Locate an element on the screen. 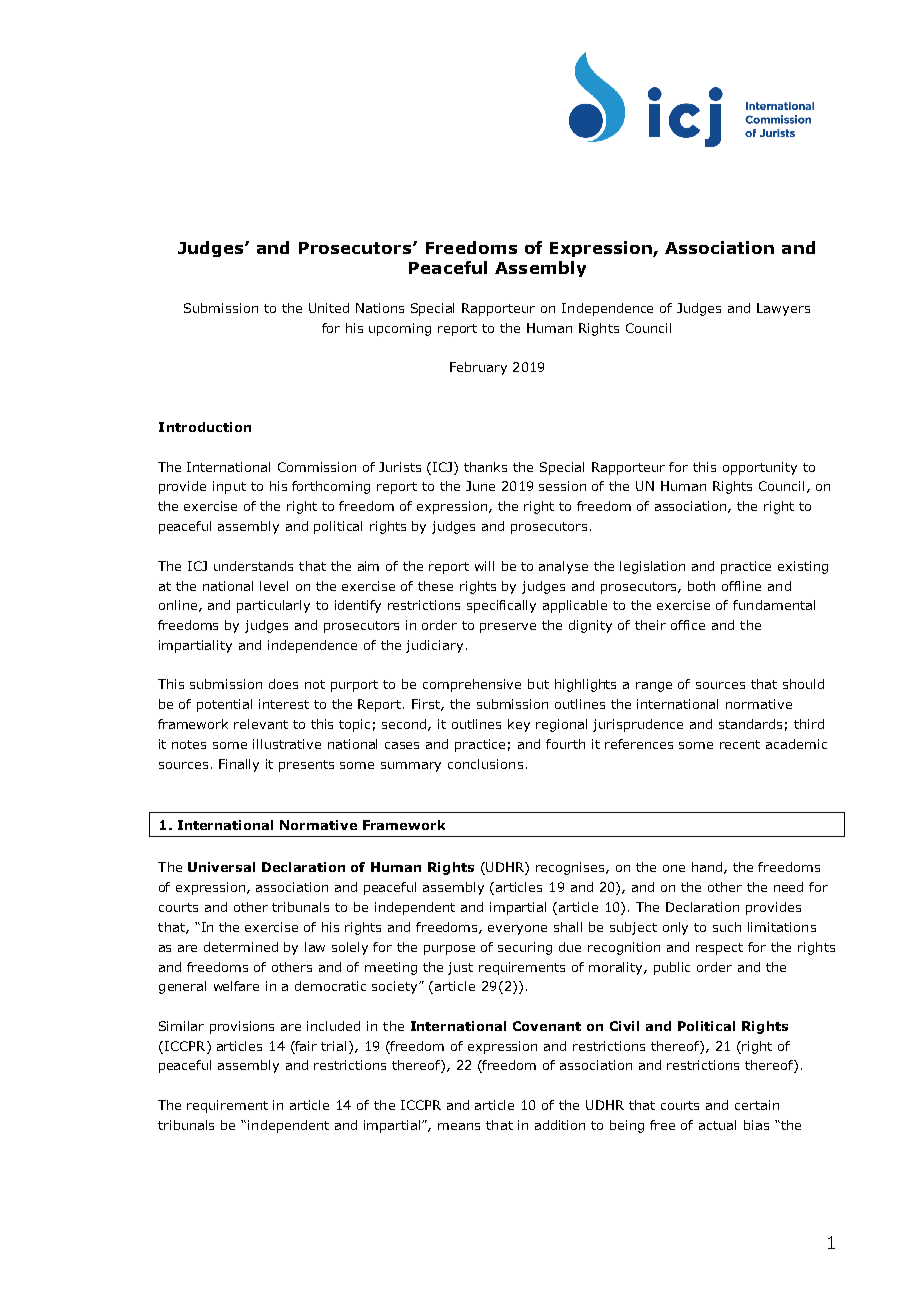  key is located at coordinates (519, 725).
